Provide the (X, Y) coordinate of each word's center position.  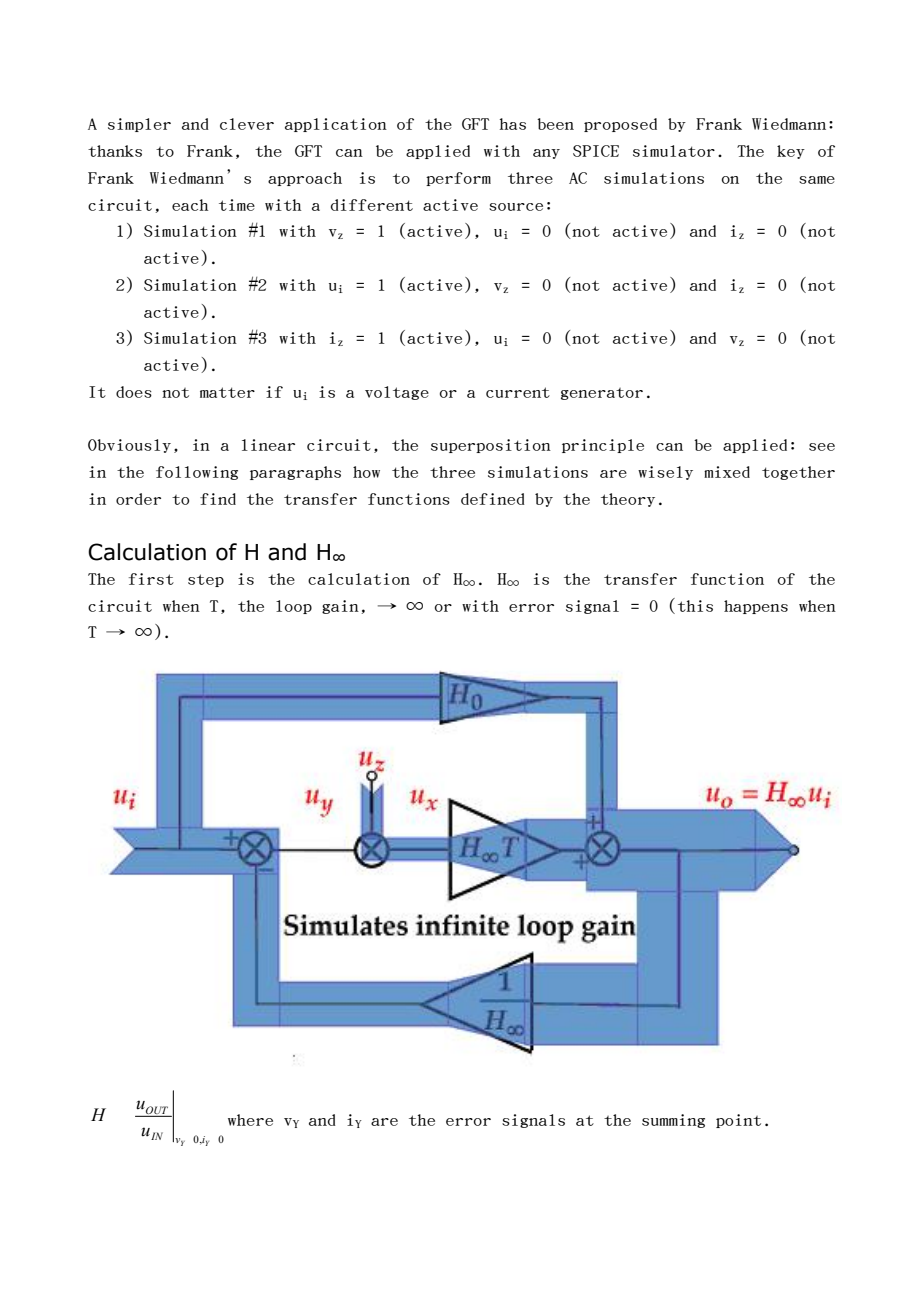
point (738, 1121)
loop (294, 607)
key (791, 152)
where (250, 1120)
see (822, 447)
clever (247, 124)
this (695, 606)
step (206, 580)
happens (756, 607)
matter (227, 392)
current (518, 392)
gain (340, 607)
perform (458, 179)
